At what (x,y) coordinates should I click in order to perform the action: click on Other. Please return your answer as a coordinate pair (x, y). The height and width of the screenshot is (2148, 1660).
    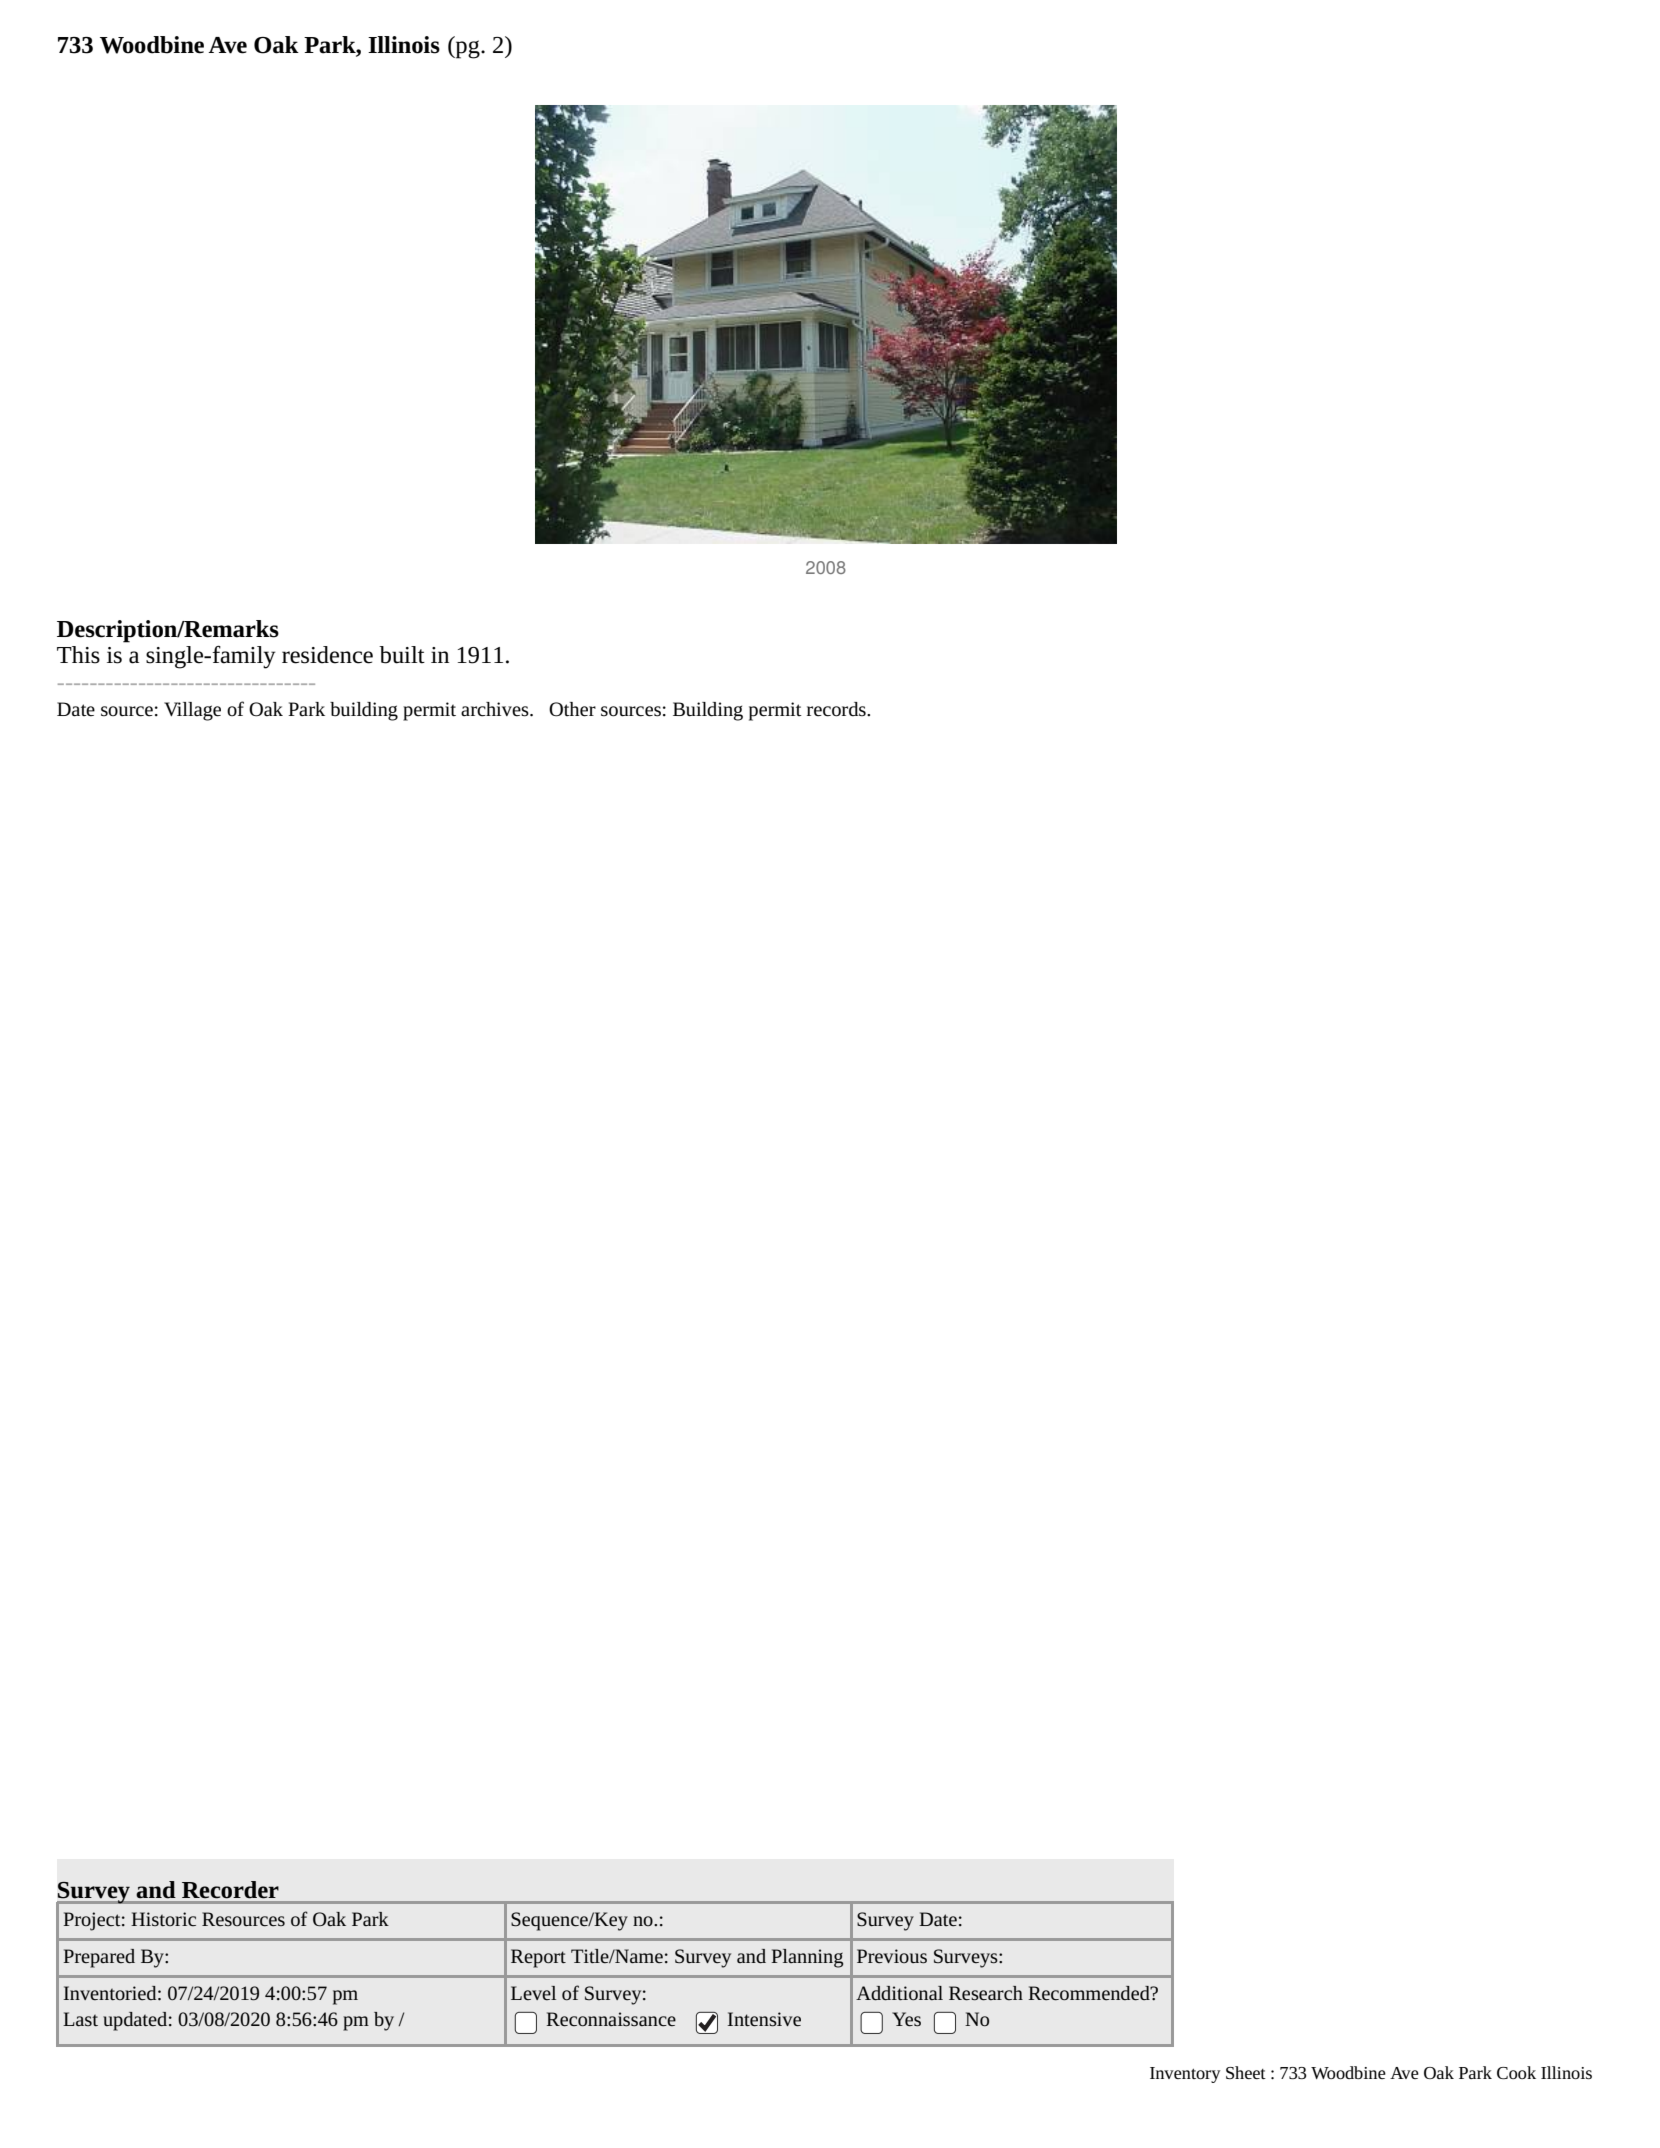
    Looking at the image, I should click on (572, 709).
